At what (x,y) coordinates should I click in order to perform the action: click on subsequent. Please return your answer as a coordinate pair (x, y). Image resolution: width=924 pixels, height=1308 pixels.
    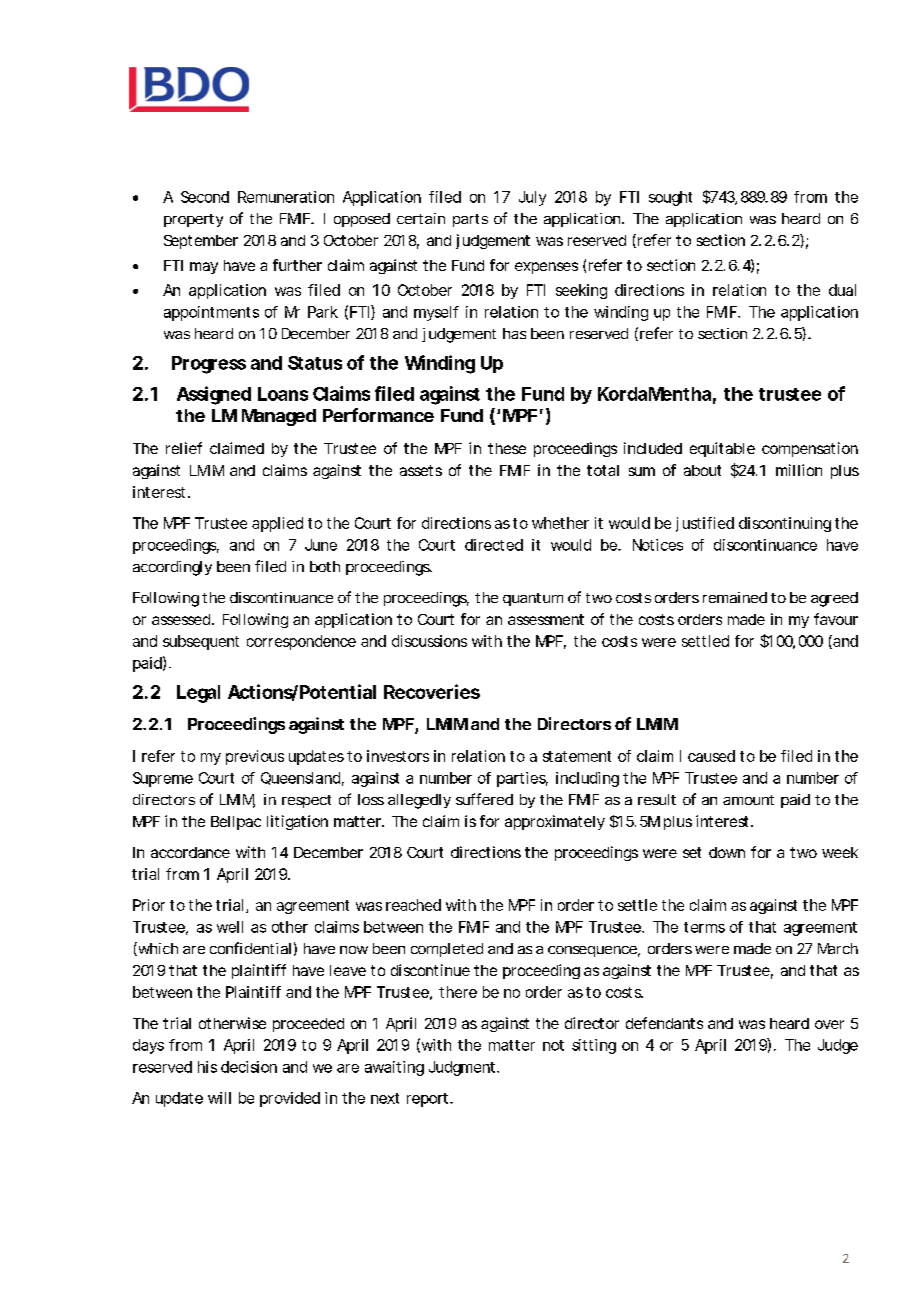
    Looking at the image, I should click on (201, 642).
